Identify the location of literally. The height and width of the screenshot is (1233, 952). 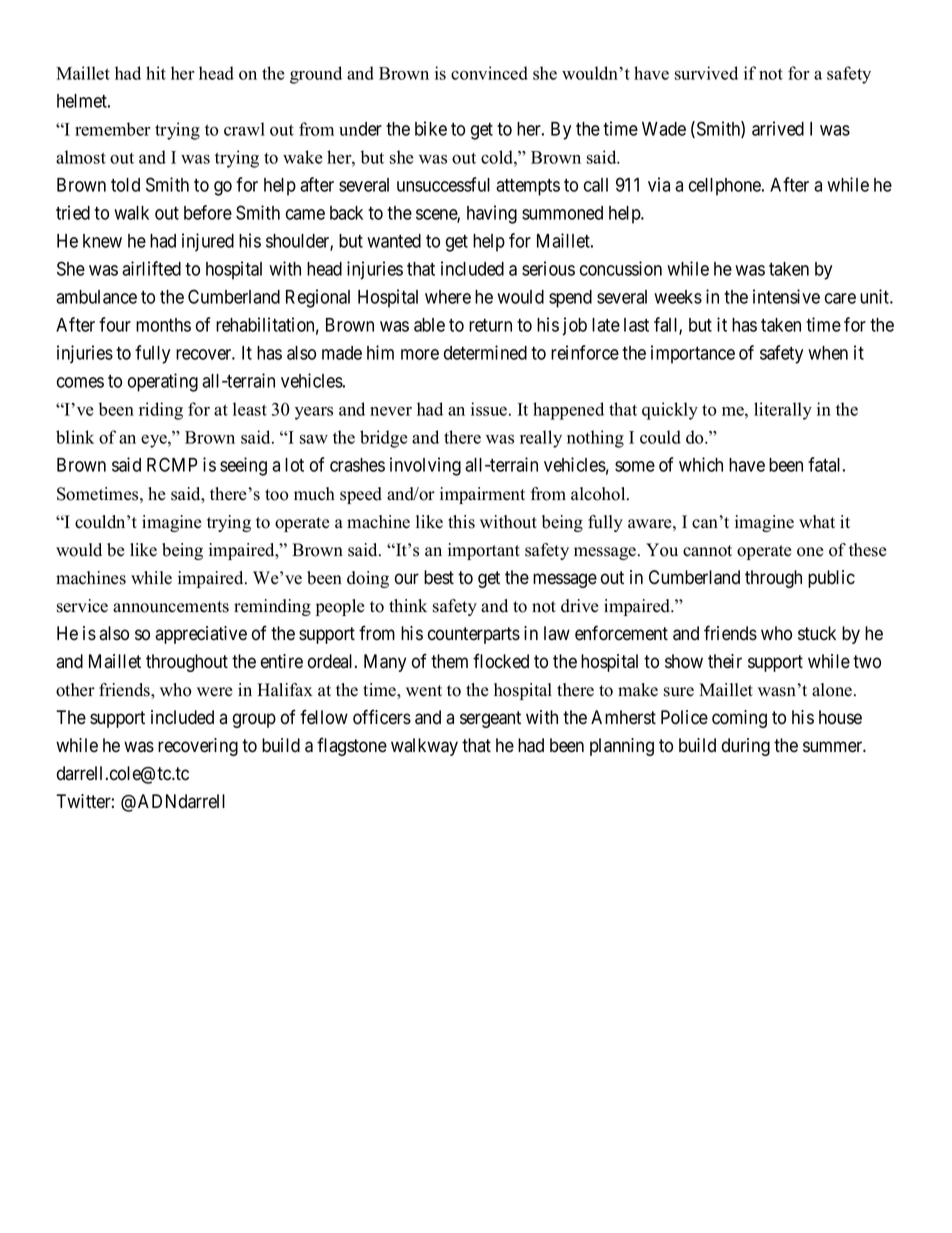
(783, 411).
